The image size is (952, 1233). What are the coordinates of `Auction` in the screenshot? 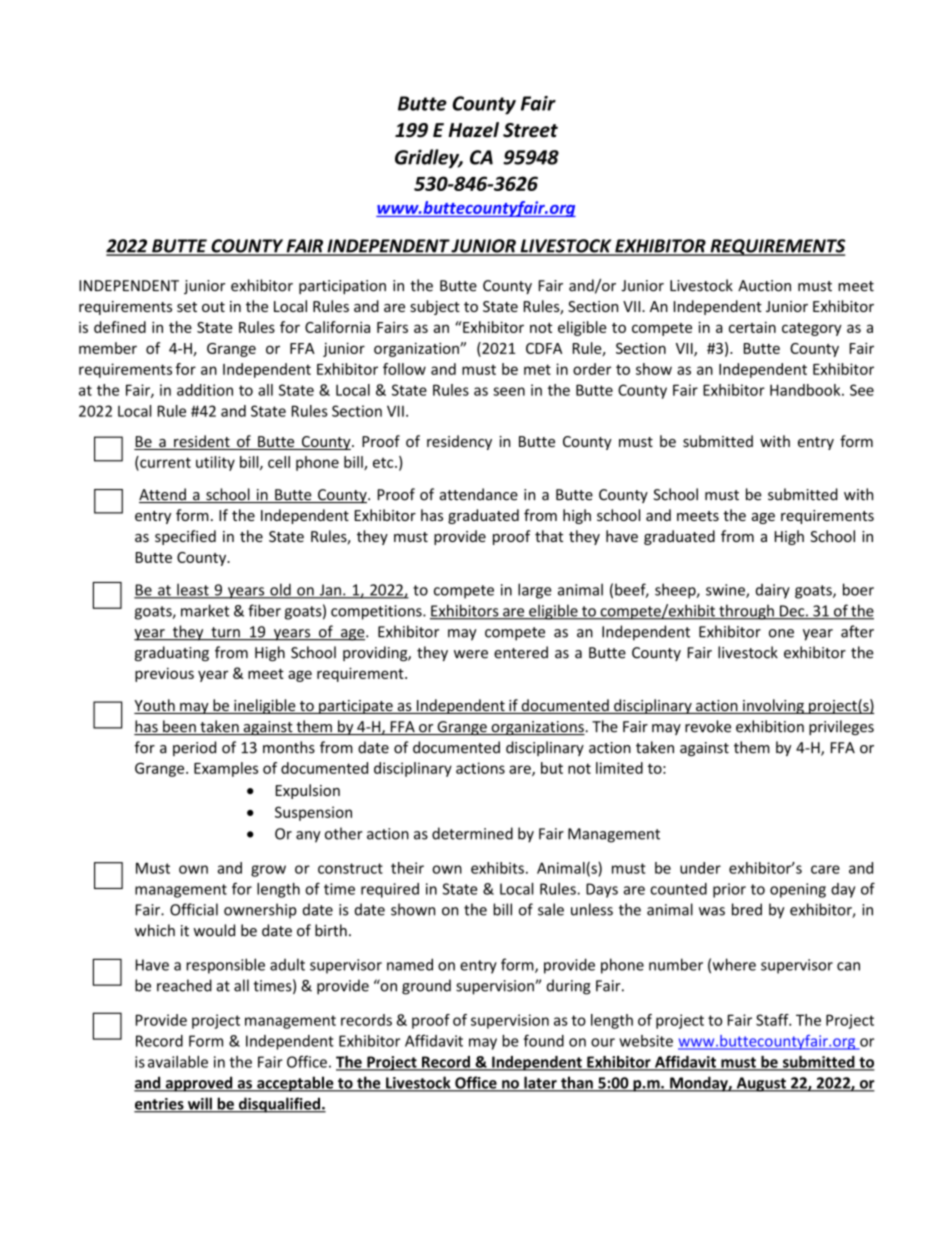 It's located at (764, 286).
